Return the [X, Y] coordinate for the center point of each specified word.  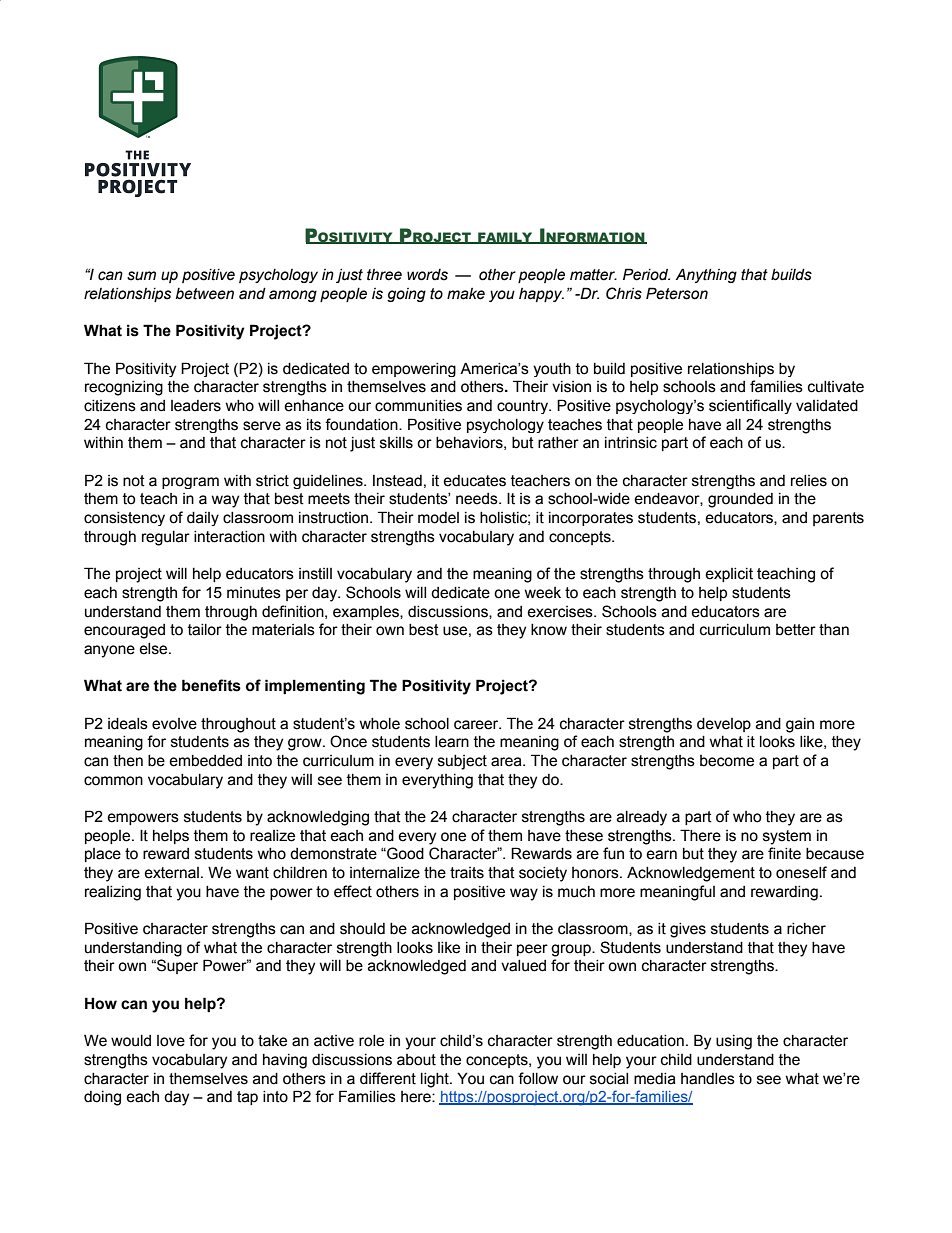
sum [141, 276]
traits [467, 873]
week [543, 593]
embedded [205, 761]
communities [418, 406]
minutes [254, 593]
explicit [729, 575]
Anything [706, 275]
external [171, 873]
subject [462, 762]
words [427, 275]
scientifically [750, 406]
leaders [196, 406]
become [727, 761]
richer [806, 929]
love [171, 1041]
